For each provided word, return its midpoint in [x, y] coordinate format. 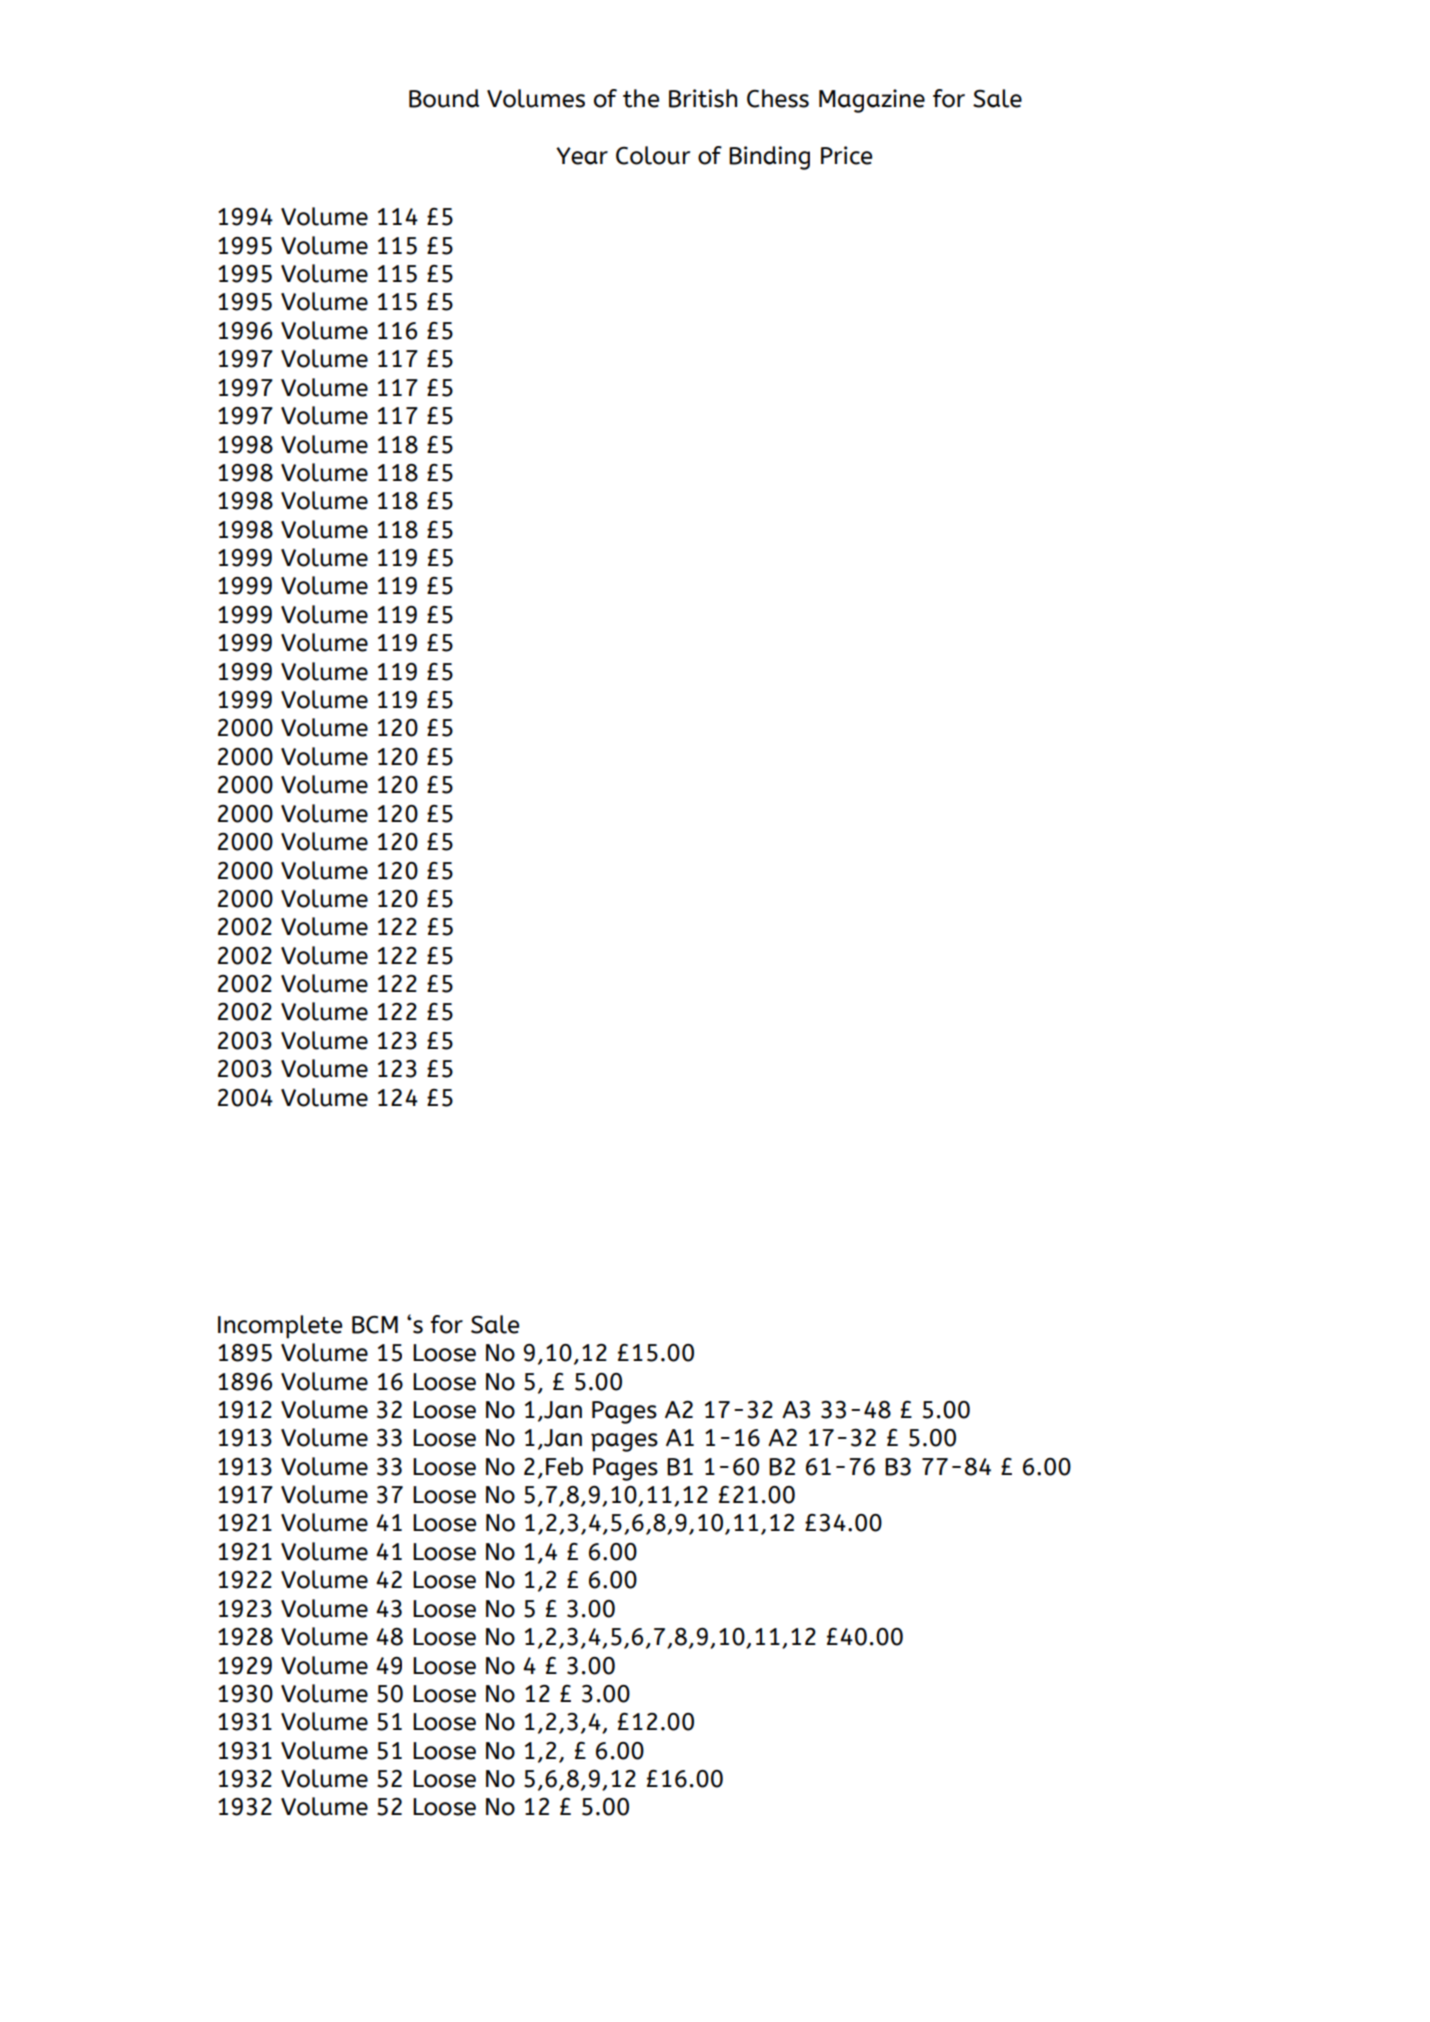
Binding [769, 158]
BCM [375, 1325]
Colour [653, 155]
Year [582, 156]
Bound [444, 98]
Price [846, 155]
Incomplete [280, 1327]
